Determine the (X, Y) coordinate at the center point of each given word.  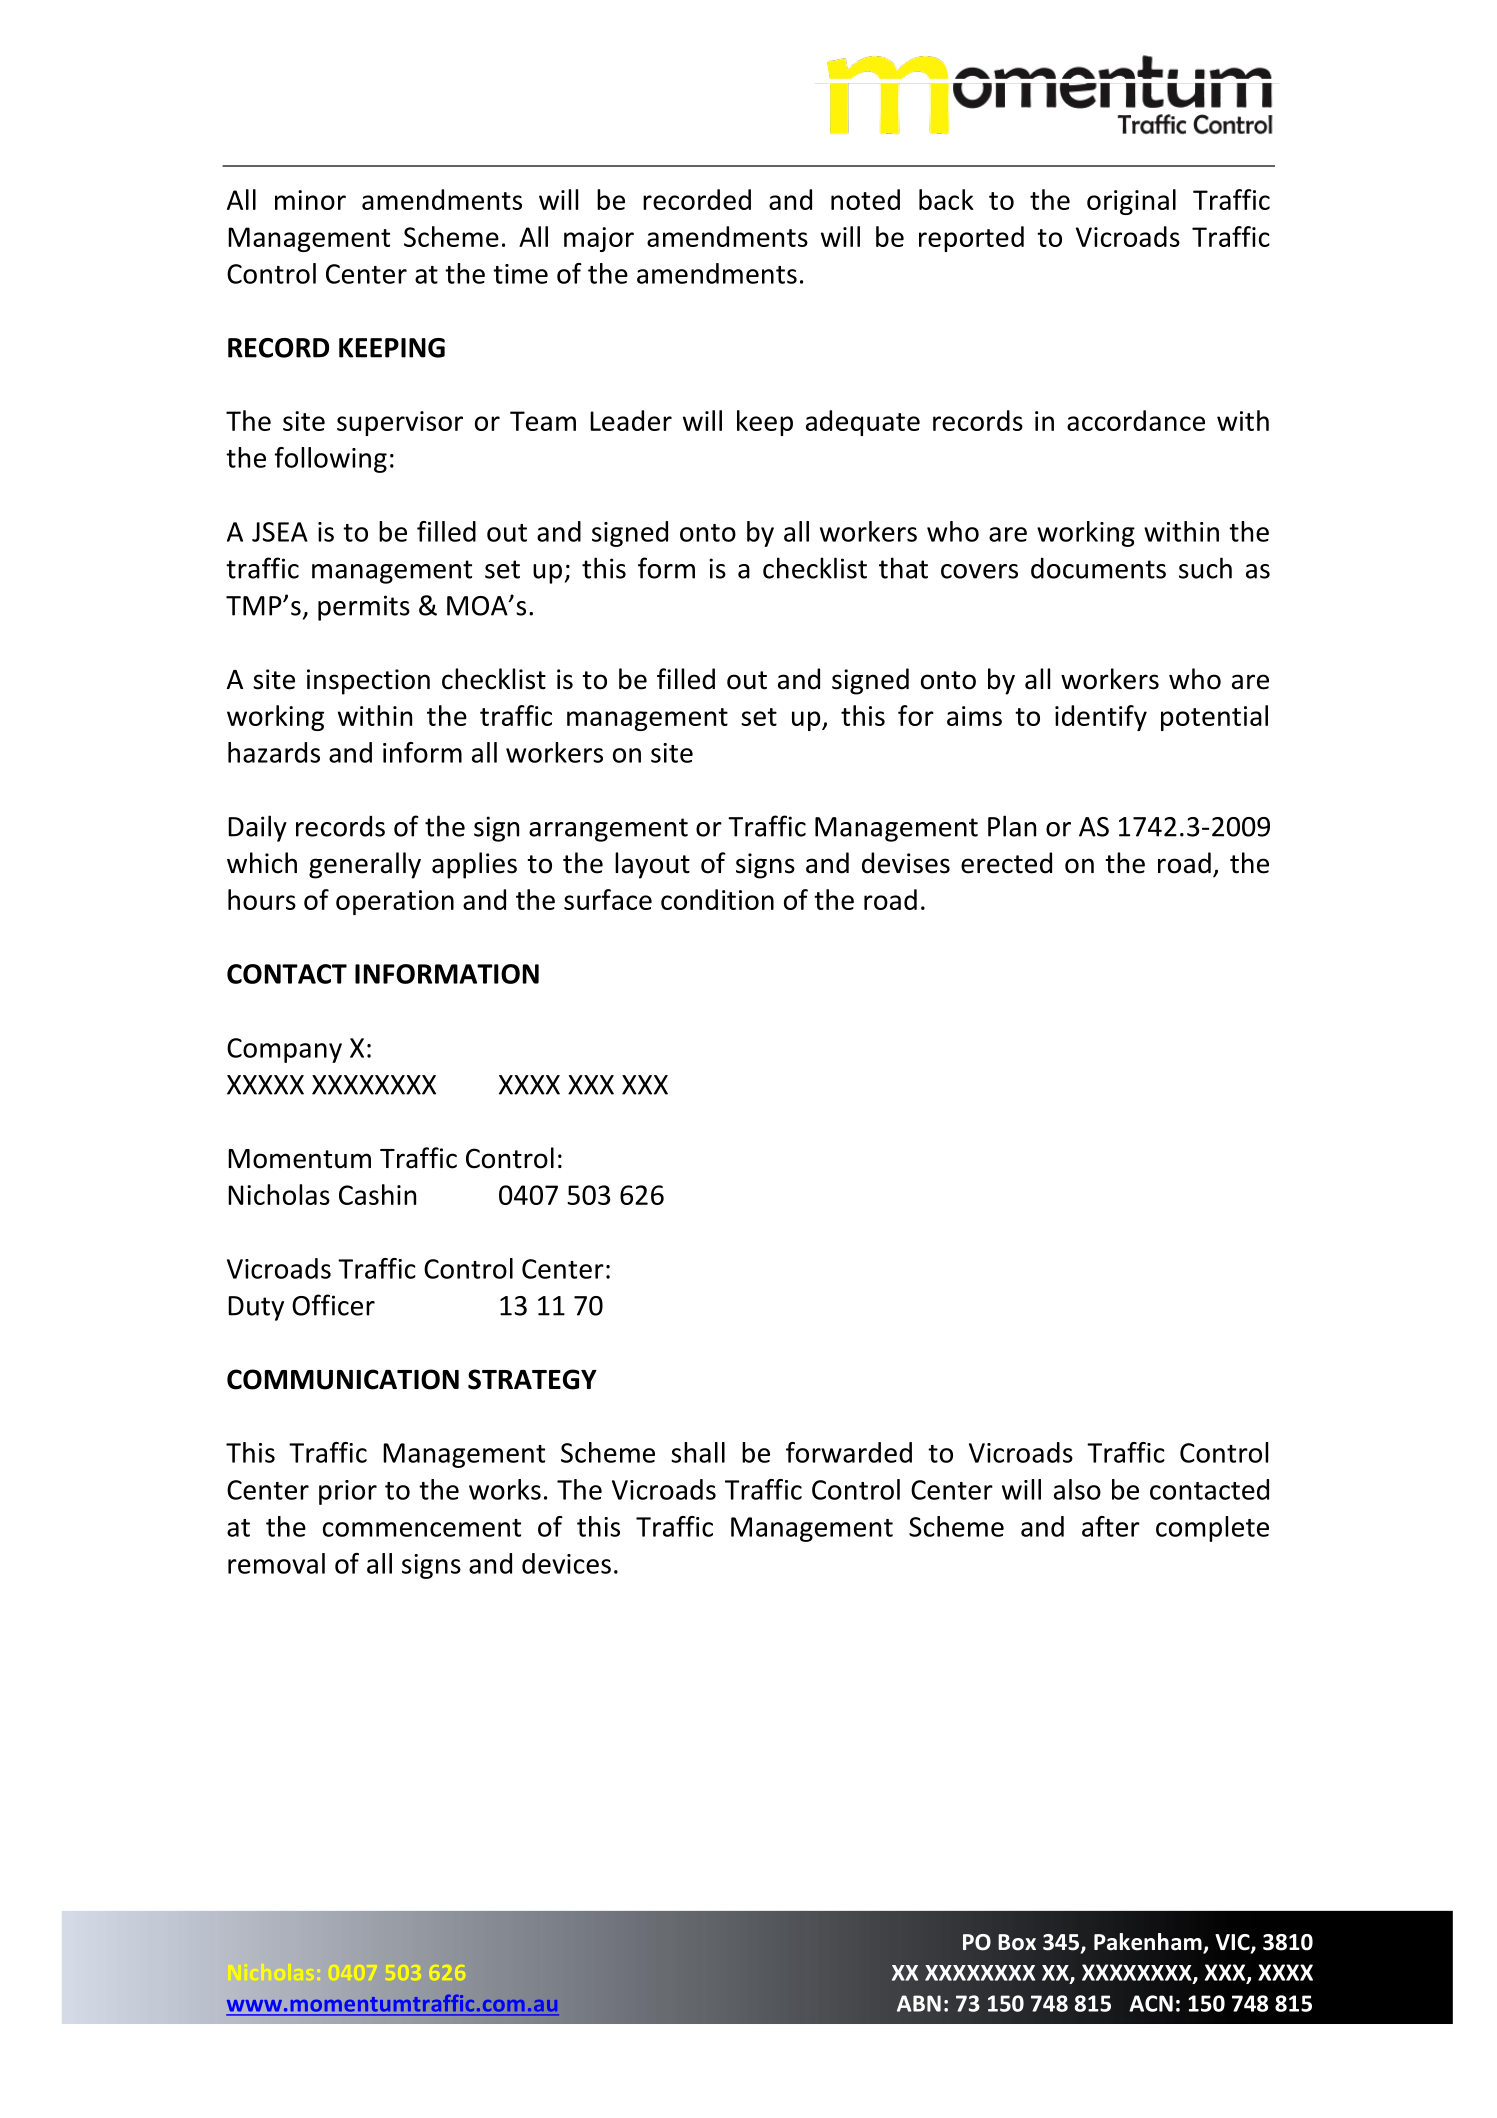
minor (310, 200)
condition (717, 899)
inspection (368, 682)
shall (698, 1452)
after (1111, 1526)
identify (1101, 718)
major (599, 239)
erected (1006, 863)
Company (284, 1050)
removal (276, 1563)
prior (348, 1492)
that (903, 568)
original (1131, 202)
